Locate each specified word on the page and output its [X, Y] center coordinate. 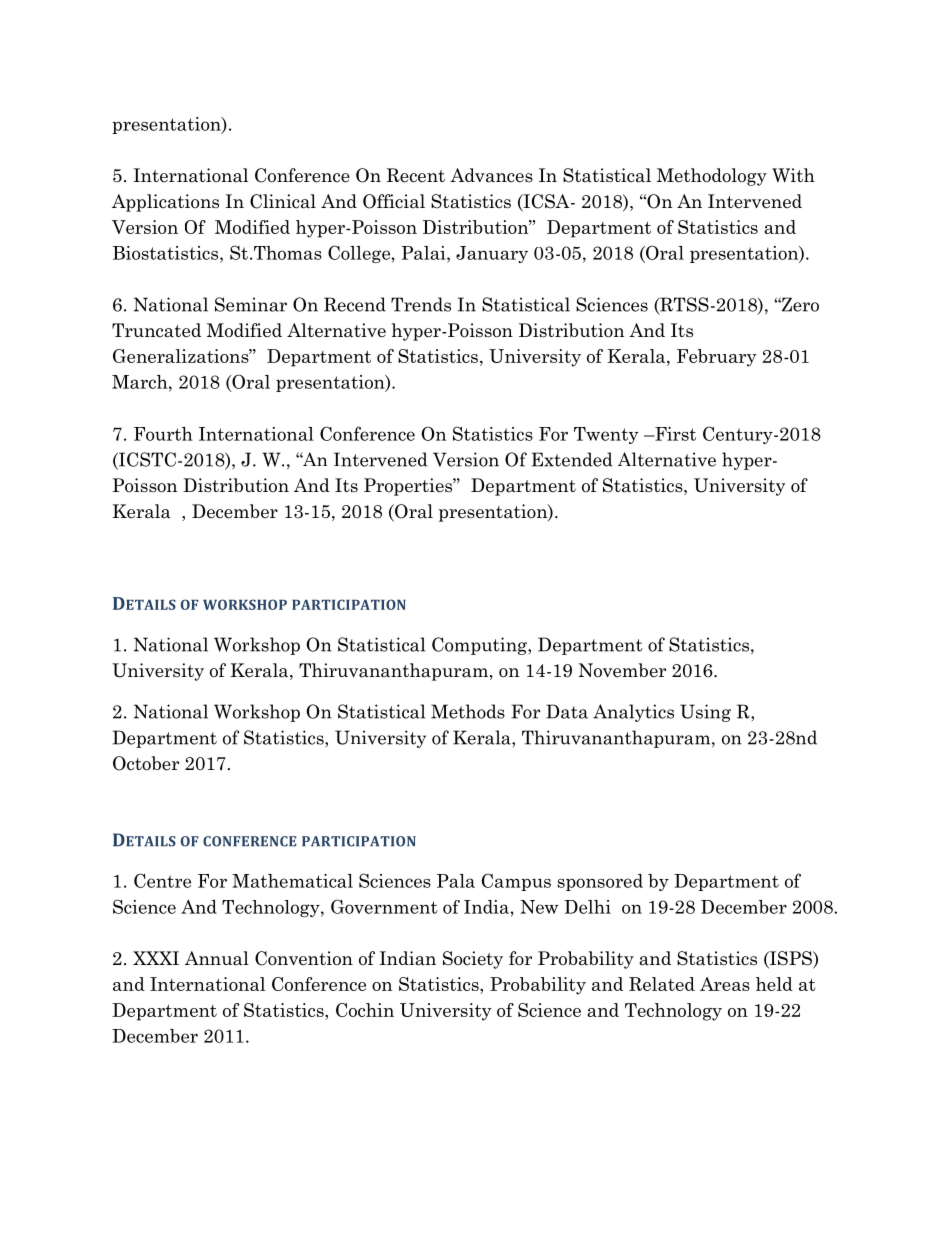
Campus [516, 882]
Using [705, 713]
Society [473, 960]
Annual [217, 958]
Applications [165, 203]
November [622, 670]
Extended [572, 459]
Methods [468, 711]
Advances [491, 175]
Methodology [712, 177]
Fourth [163, 434]
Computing [480, 646]
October [146, 763]
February [717, 358]
